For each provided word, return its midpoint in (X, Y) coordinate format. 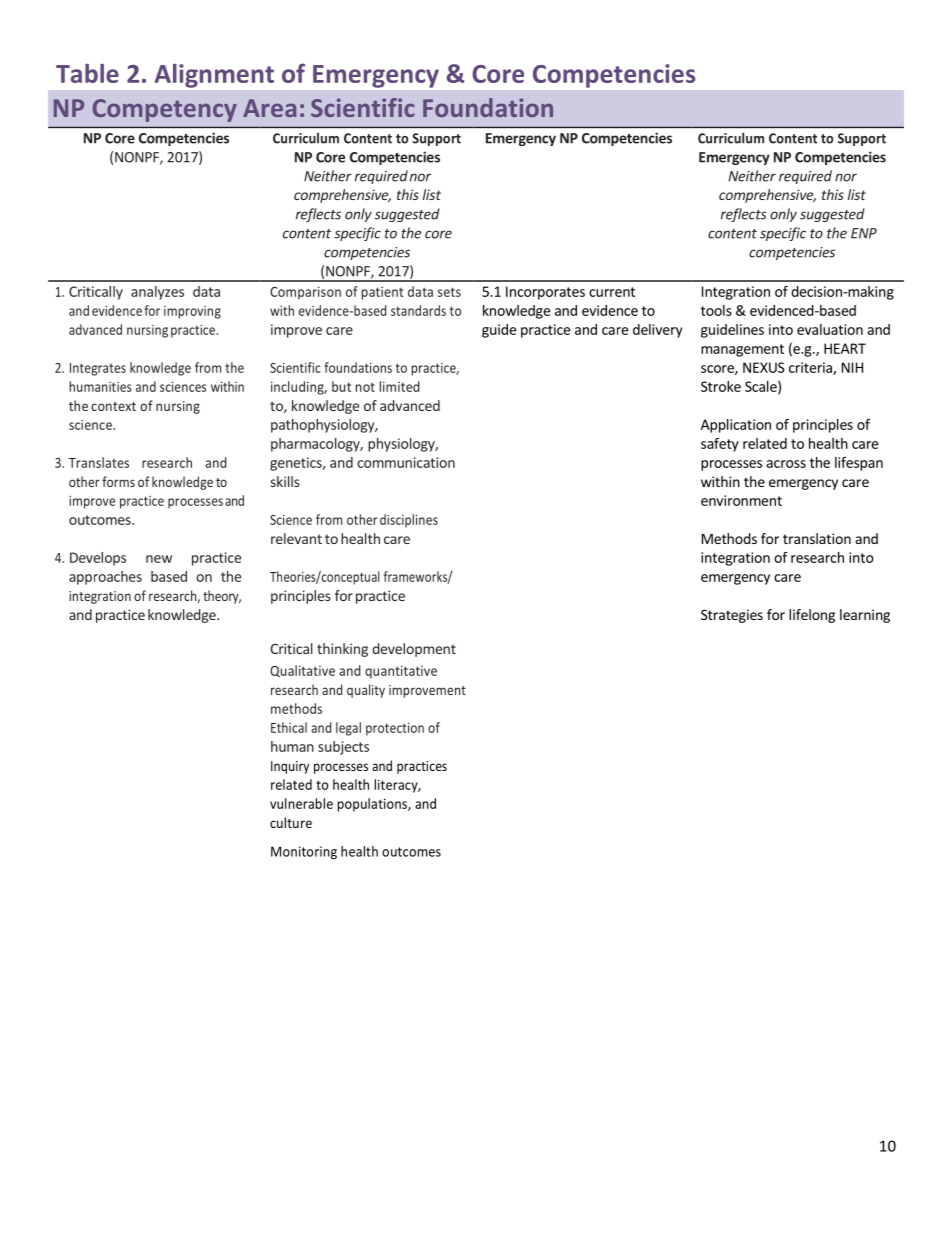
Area (269, 108)
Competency (165, 110)
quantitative (401, 672)
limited (400, 386)
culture (291, 822)
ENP (864, 233)
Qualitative (302, 671)
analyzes (157, 293)
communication (406, 462)
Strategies (732, 616)
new (159, 559)
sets (449, 292)
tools (716, 310)
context (113, 406)
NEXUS (764, 367)
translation (817, 538)
